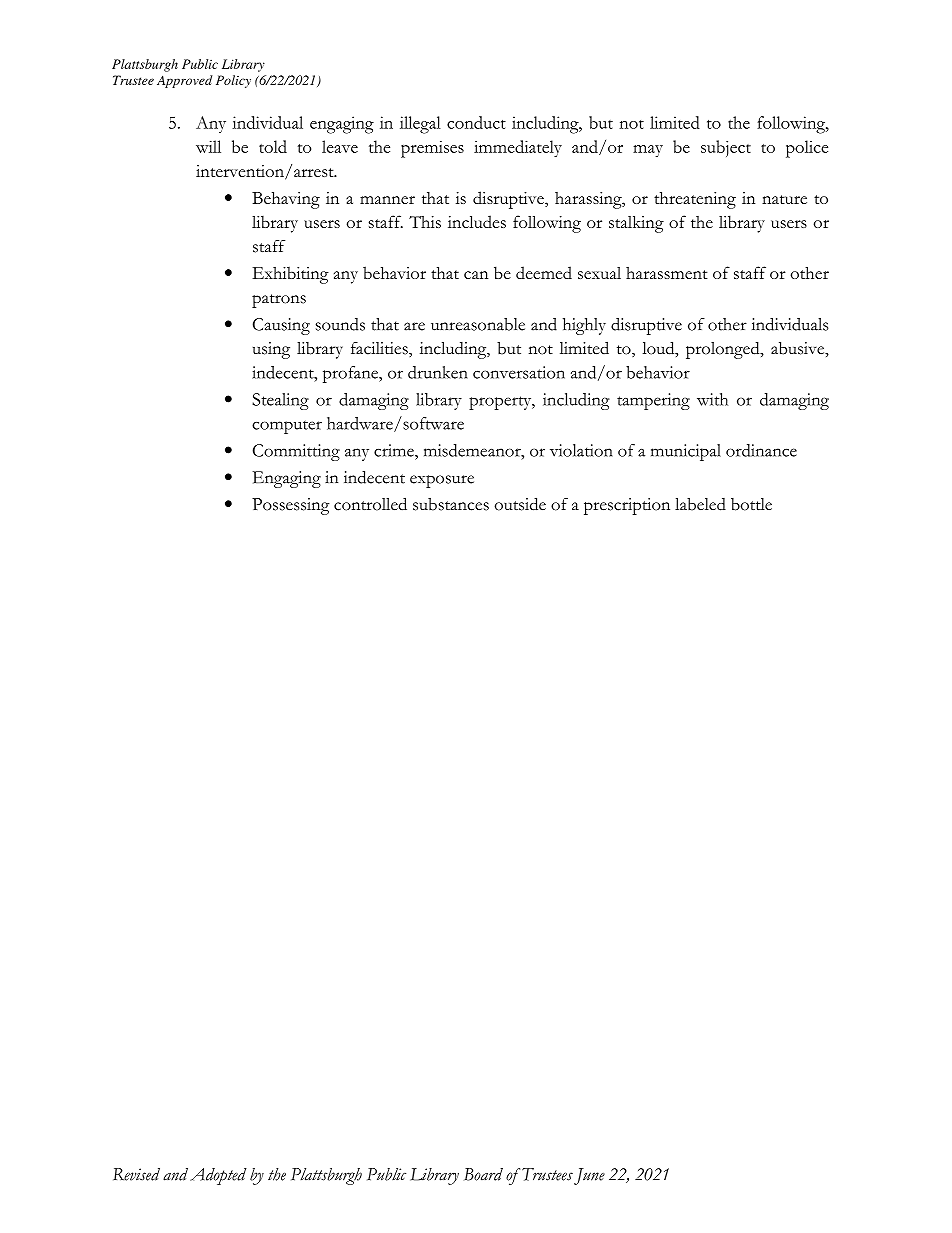 This screenshot has width=952, height=1233. What do you see at coordinates (218, 1176) in the screenshot?
I see `Adopted` at bounding box center [218, 1176].
